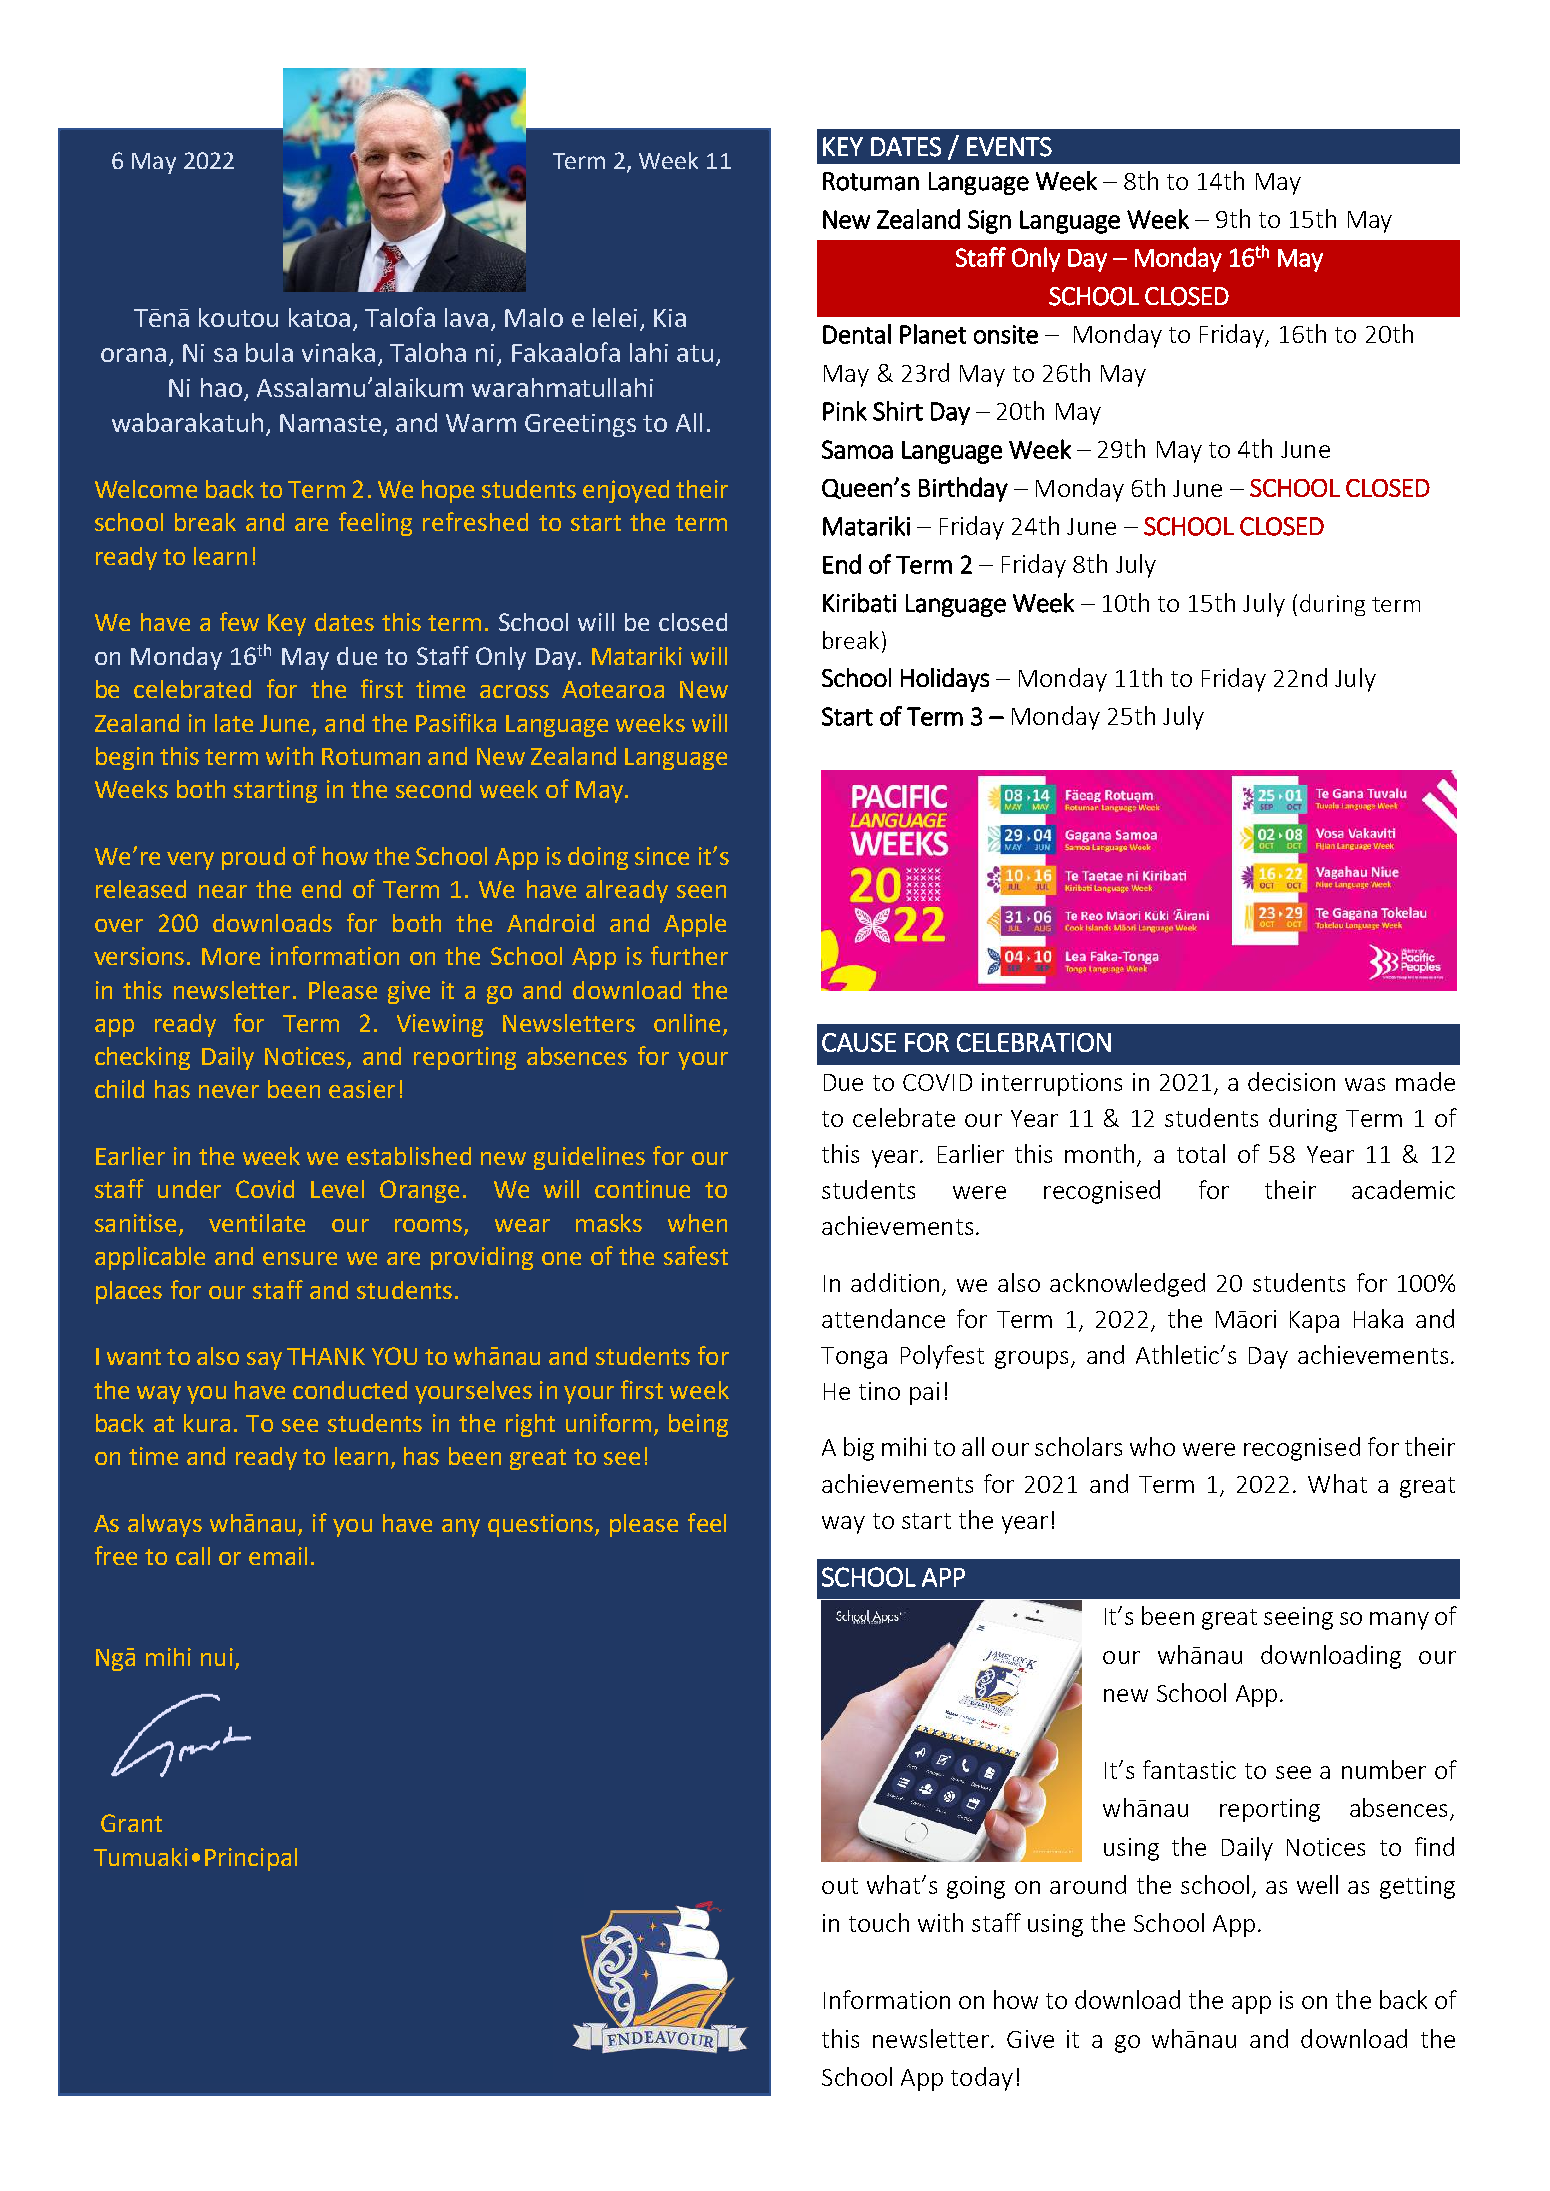  What do you see at coordinates (131, 1823) in the screenshot?
I see `Grant` at bounding box center [131, 1823].
